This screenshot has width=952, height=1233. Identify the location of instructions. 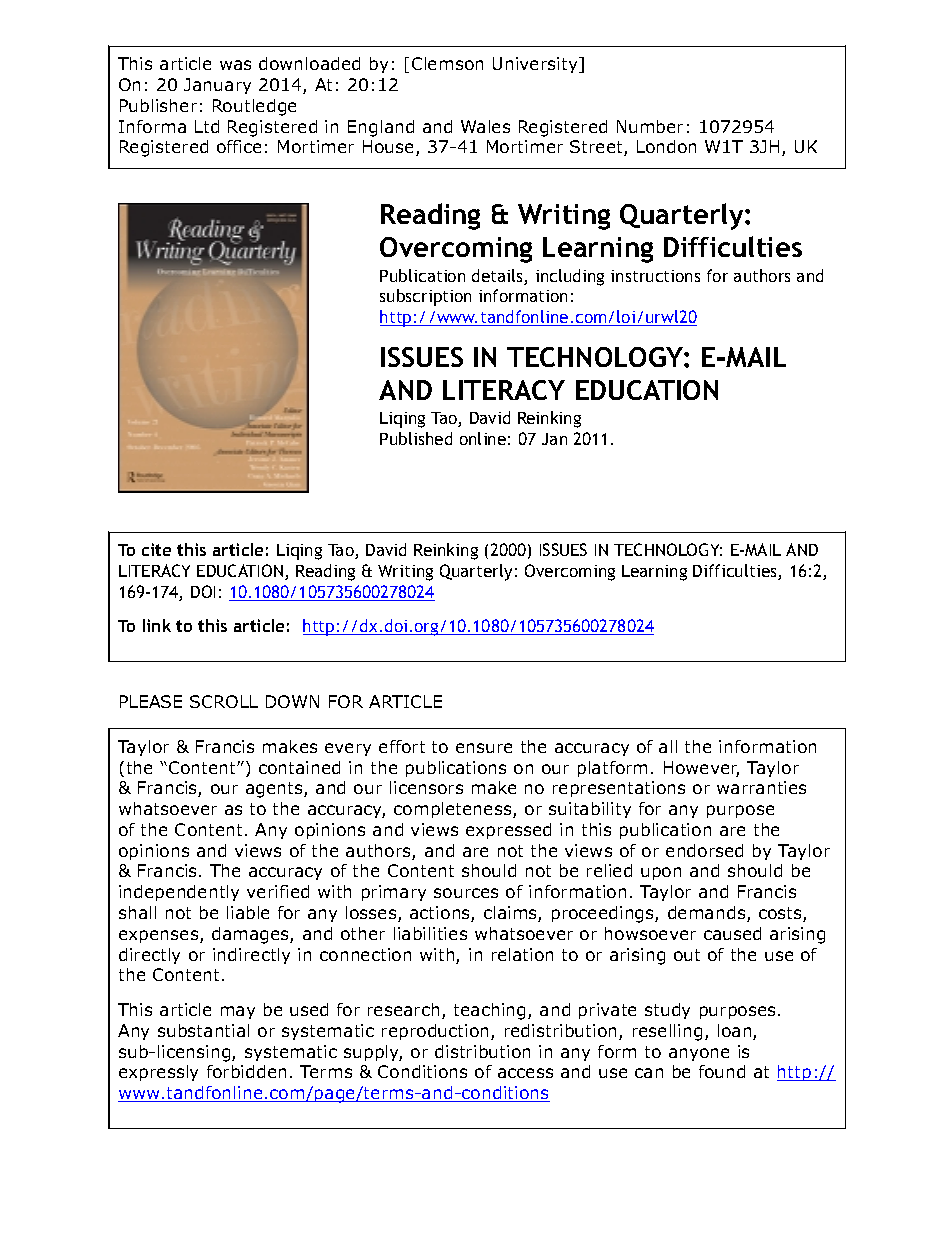
(655, 276).
